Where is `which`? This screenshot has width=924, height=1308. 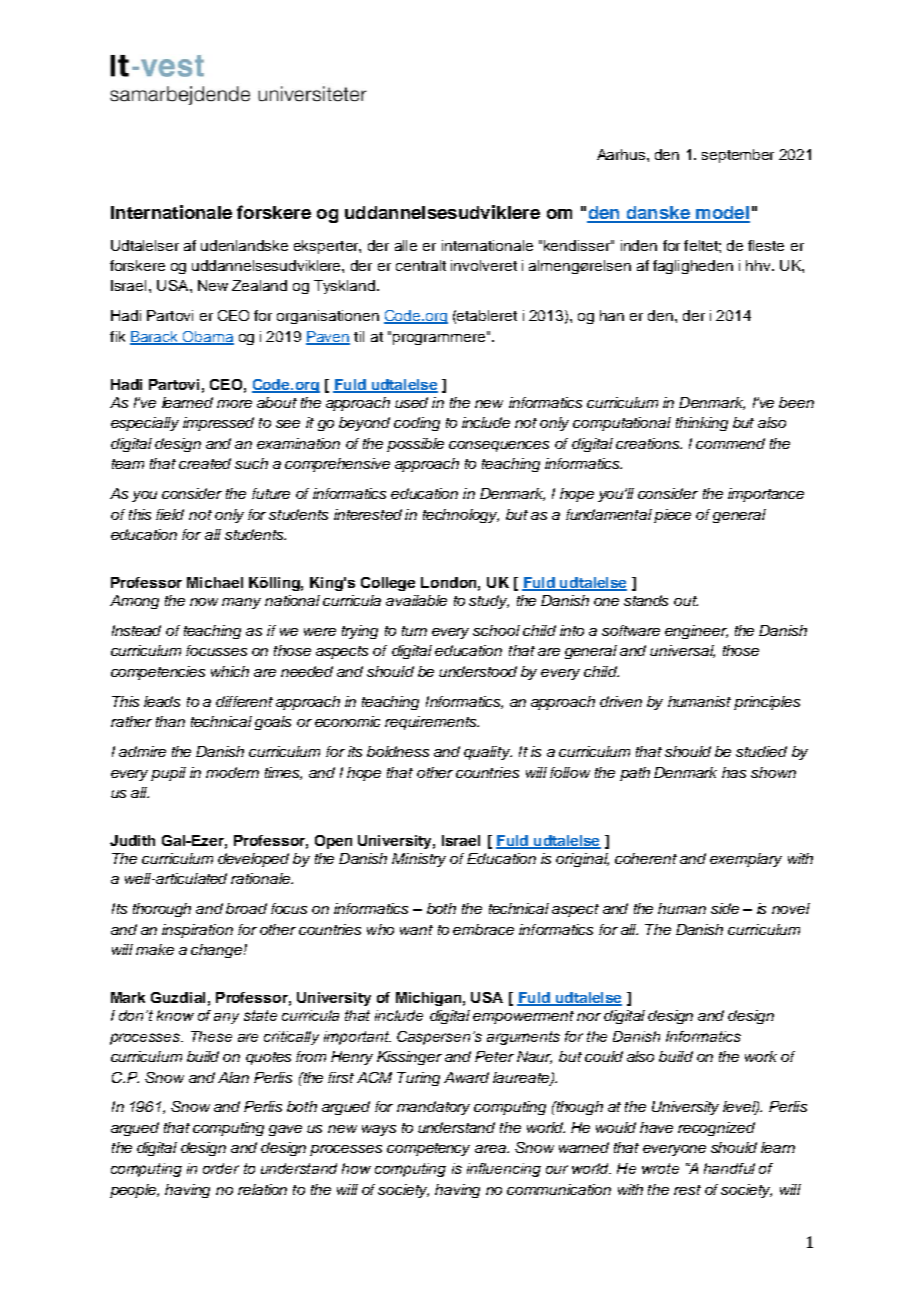 which is located at coordinates (230, 671).
